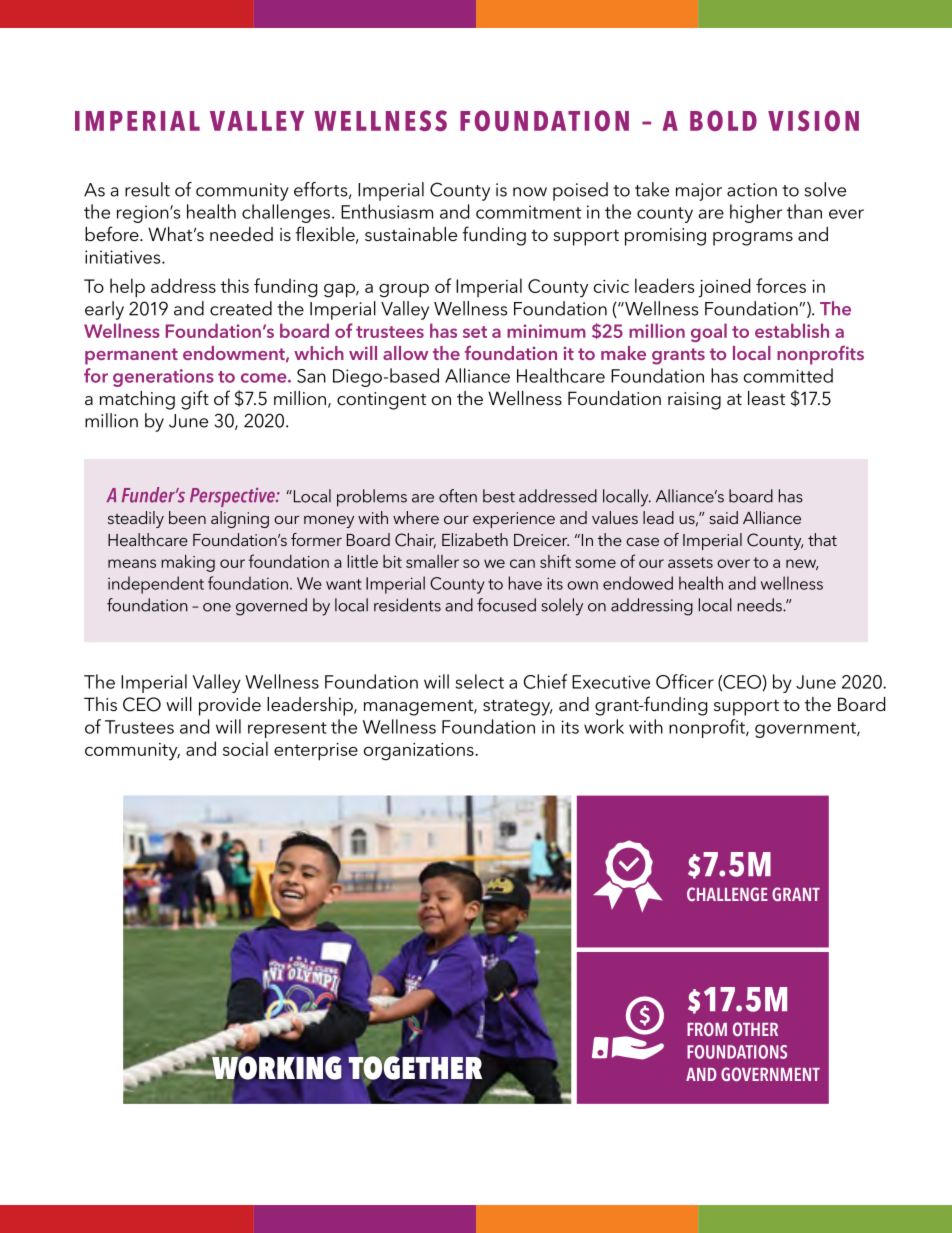 This document has width=952, height=1233. What do you see at coordinates (506, 605) in the document?
I see `focused` at bounding box center [506, 605].
